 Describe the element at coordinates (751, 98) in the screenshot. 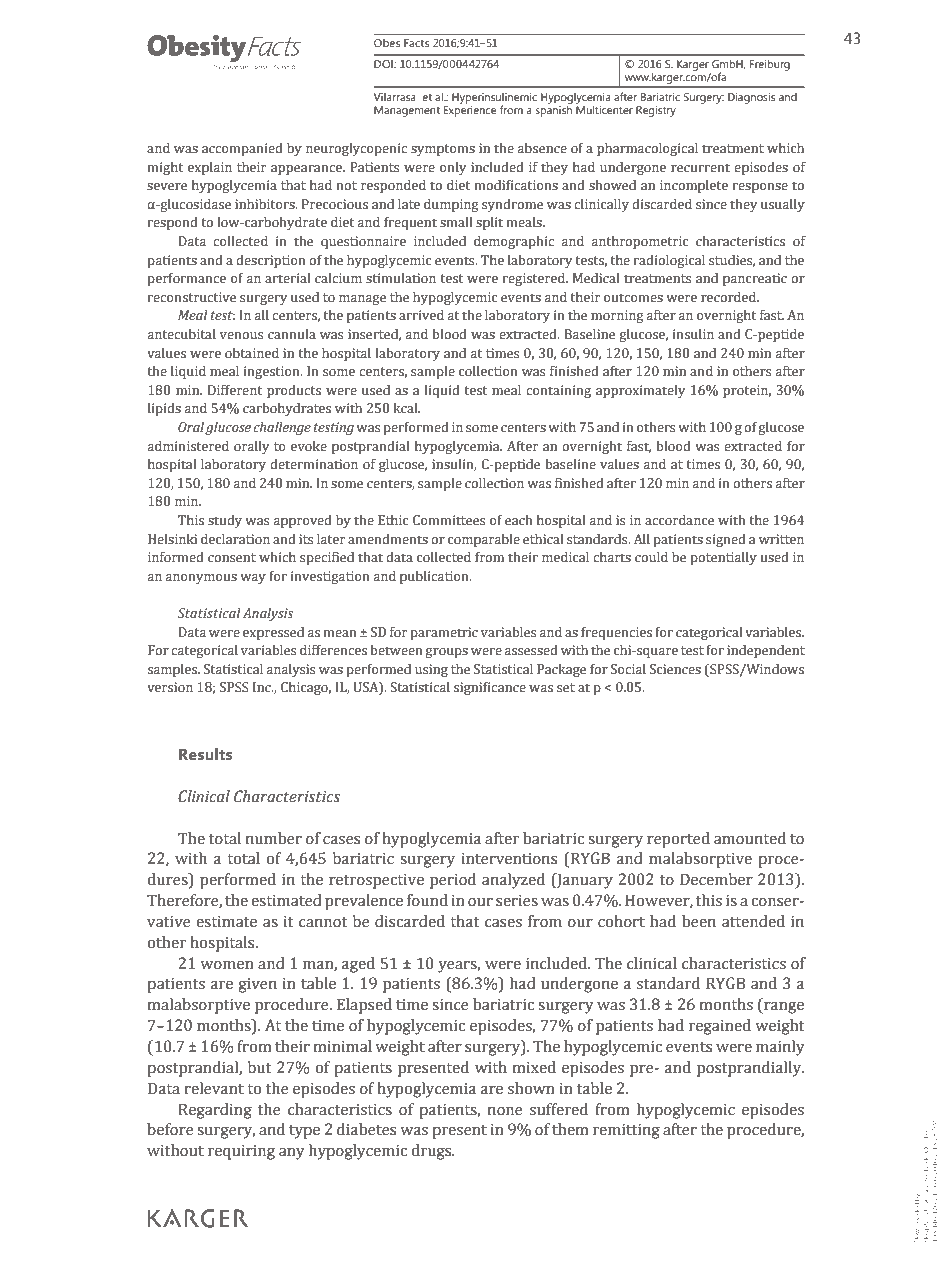

I see `Diagnosis` at that location.
